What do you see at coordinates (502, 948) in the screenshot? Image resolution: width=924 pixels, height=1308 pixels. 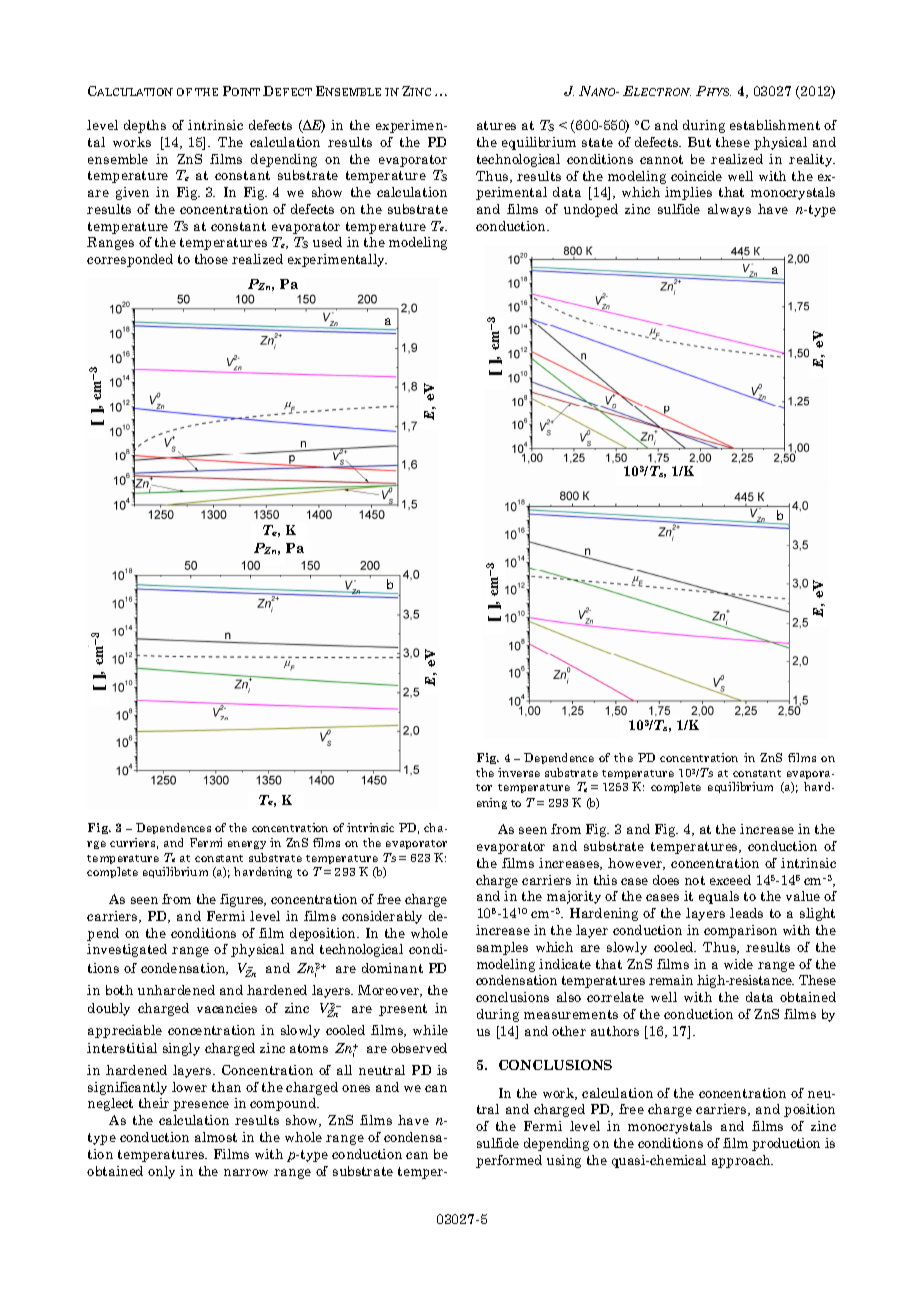 I see `samples` at bounding box center [502, 948].
